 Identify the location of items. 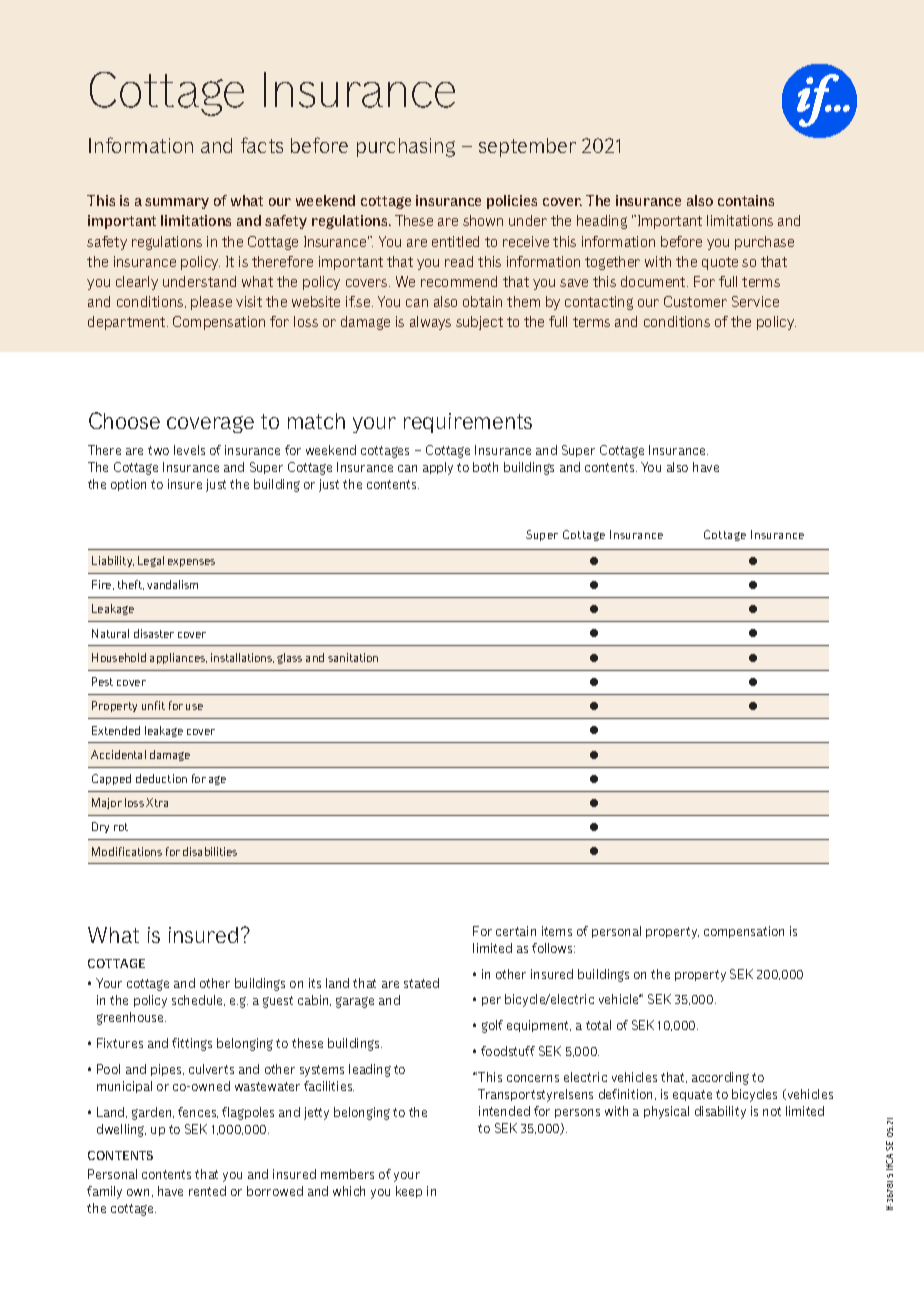
(557, 931).
